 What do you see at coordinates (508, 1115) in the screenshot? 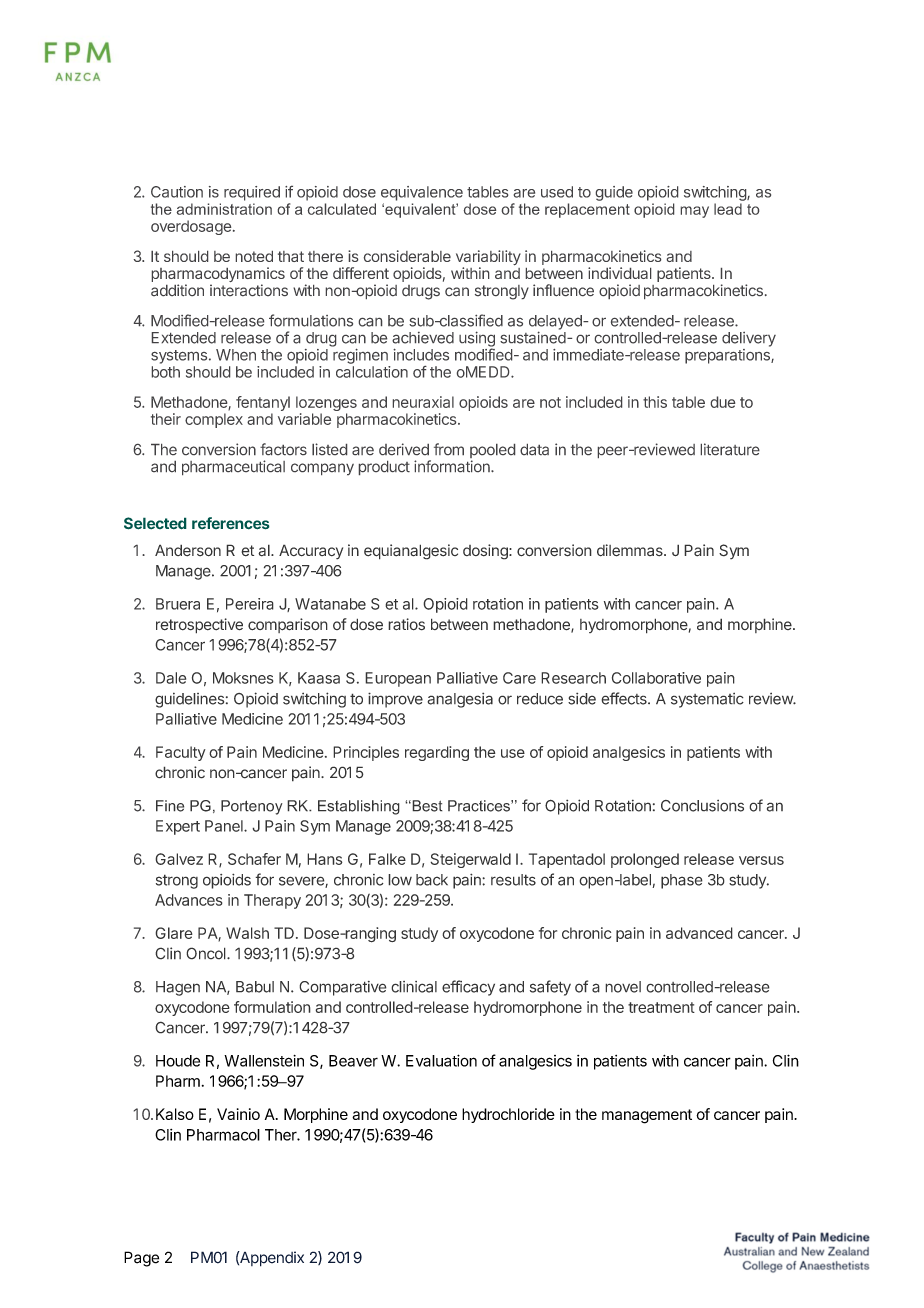
I see `hydrochloride` at bounding box center [508, 1115].
